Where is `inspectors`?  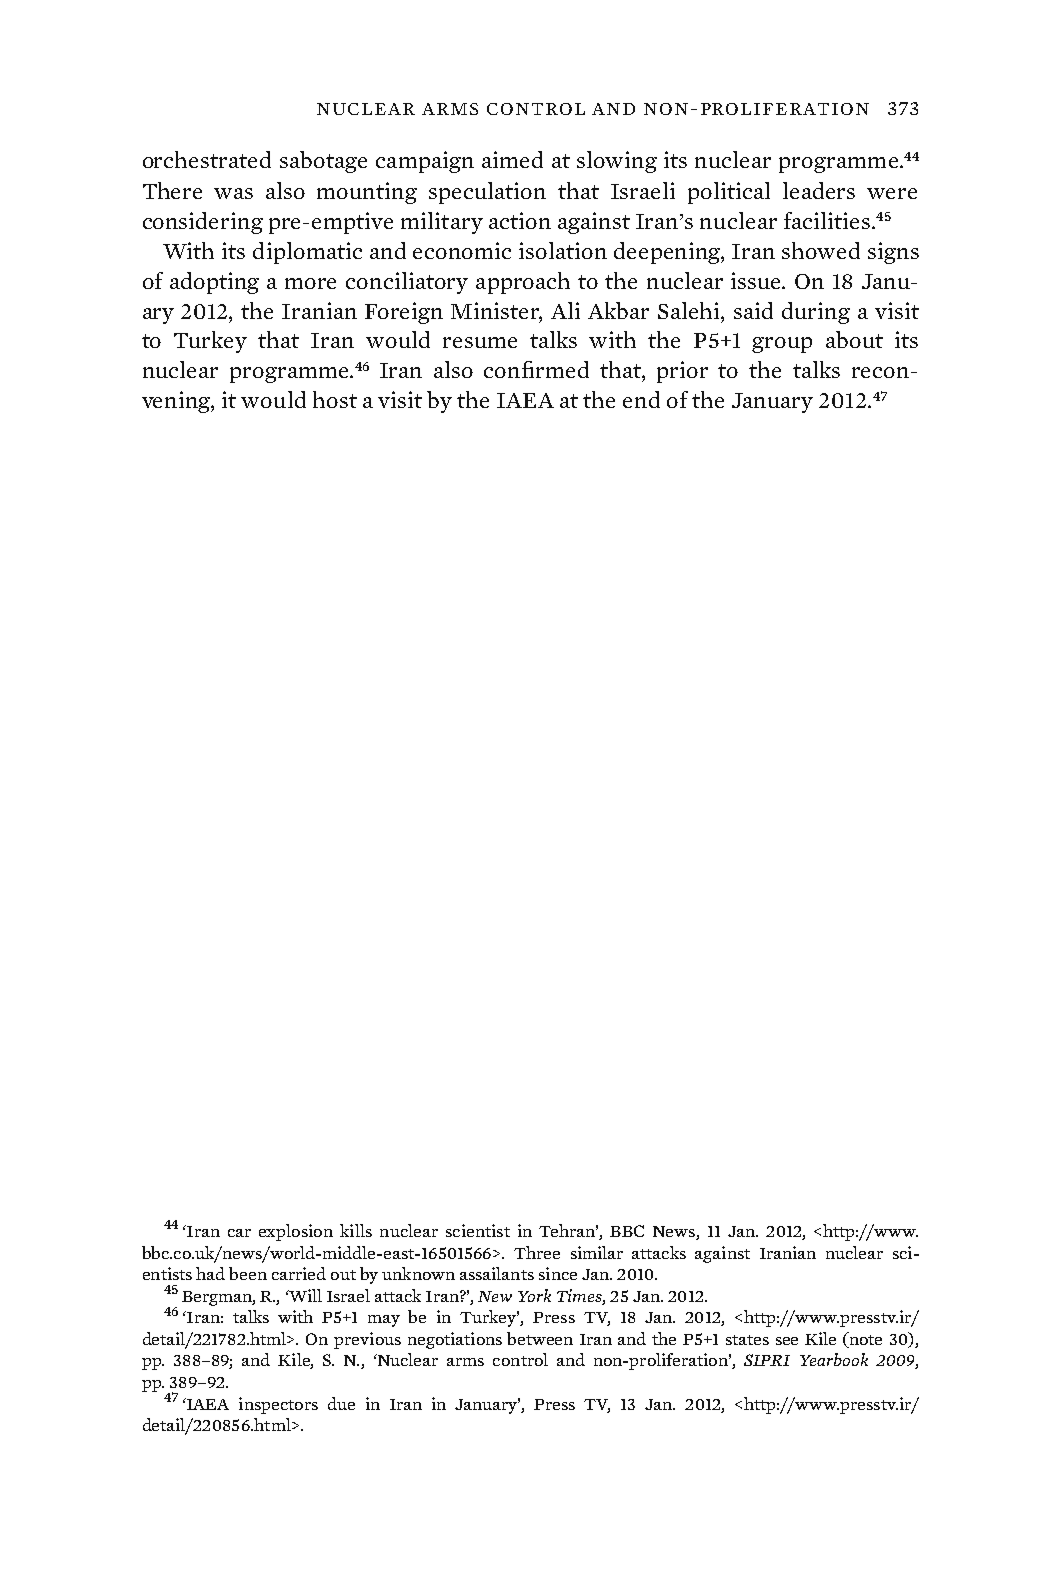 inspectors is located at coordinates (278, 1405).
